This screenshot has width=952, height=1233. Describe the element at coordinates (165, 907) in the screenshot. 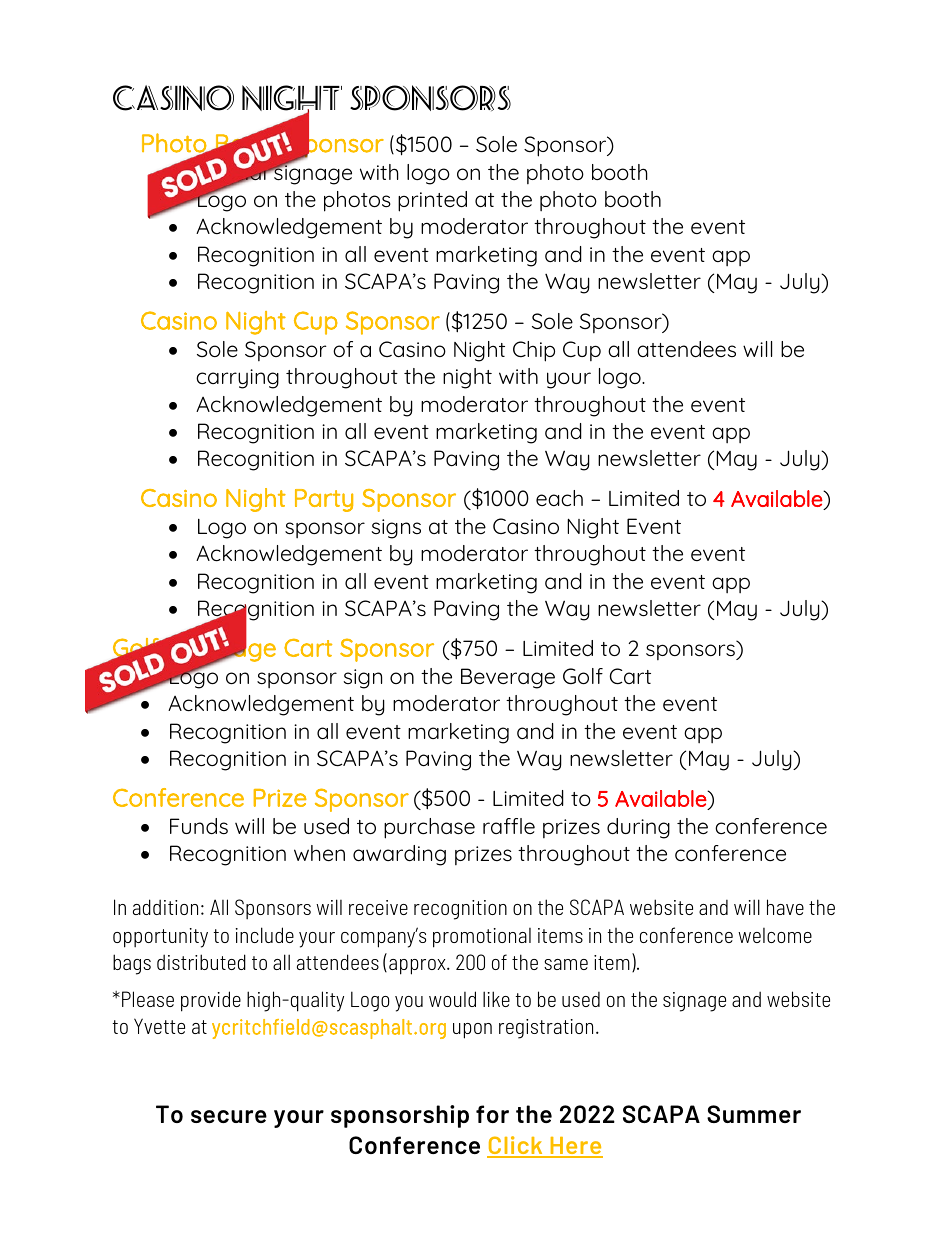

I see `addition` at that location.
